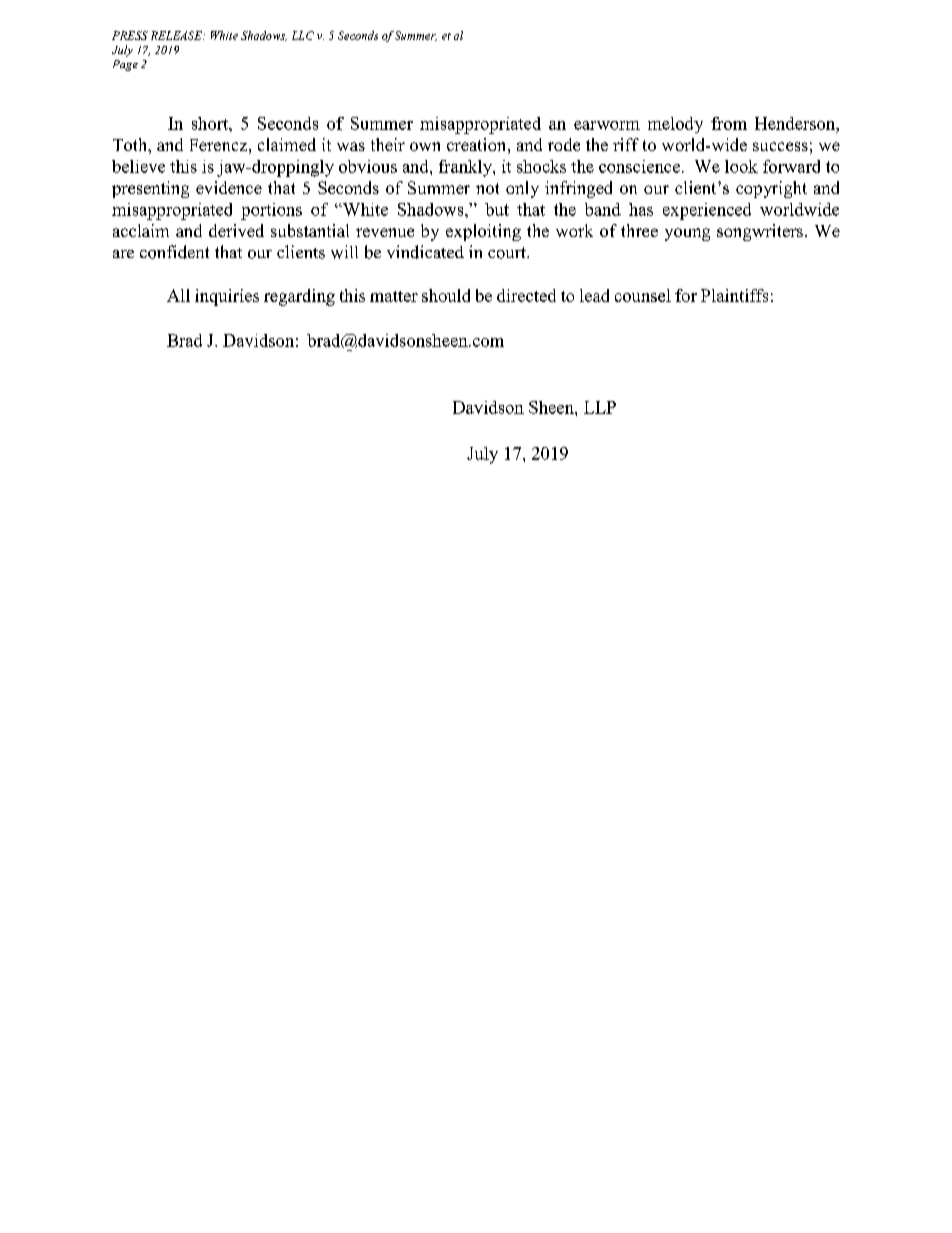  Describe the element at coordinates (236, 230) in the document. I see `derived` at that location.
